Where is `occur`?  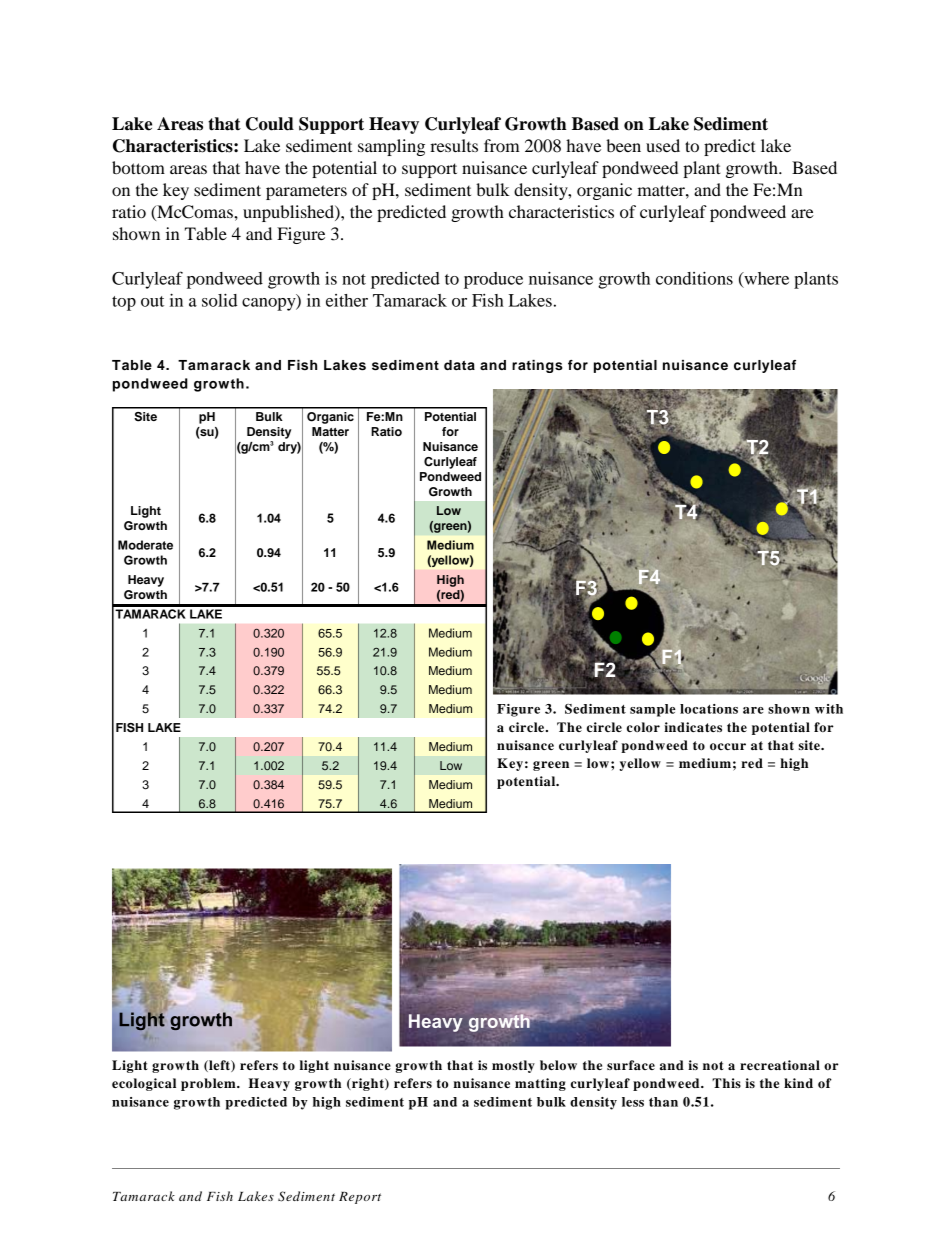
occur is located at coordinates (728, 746).
